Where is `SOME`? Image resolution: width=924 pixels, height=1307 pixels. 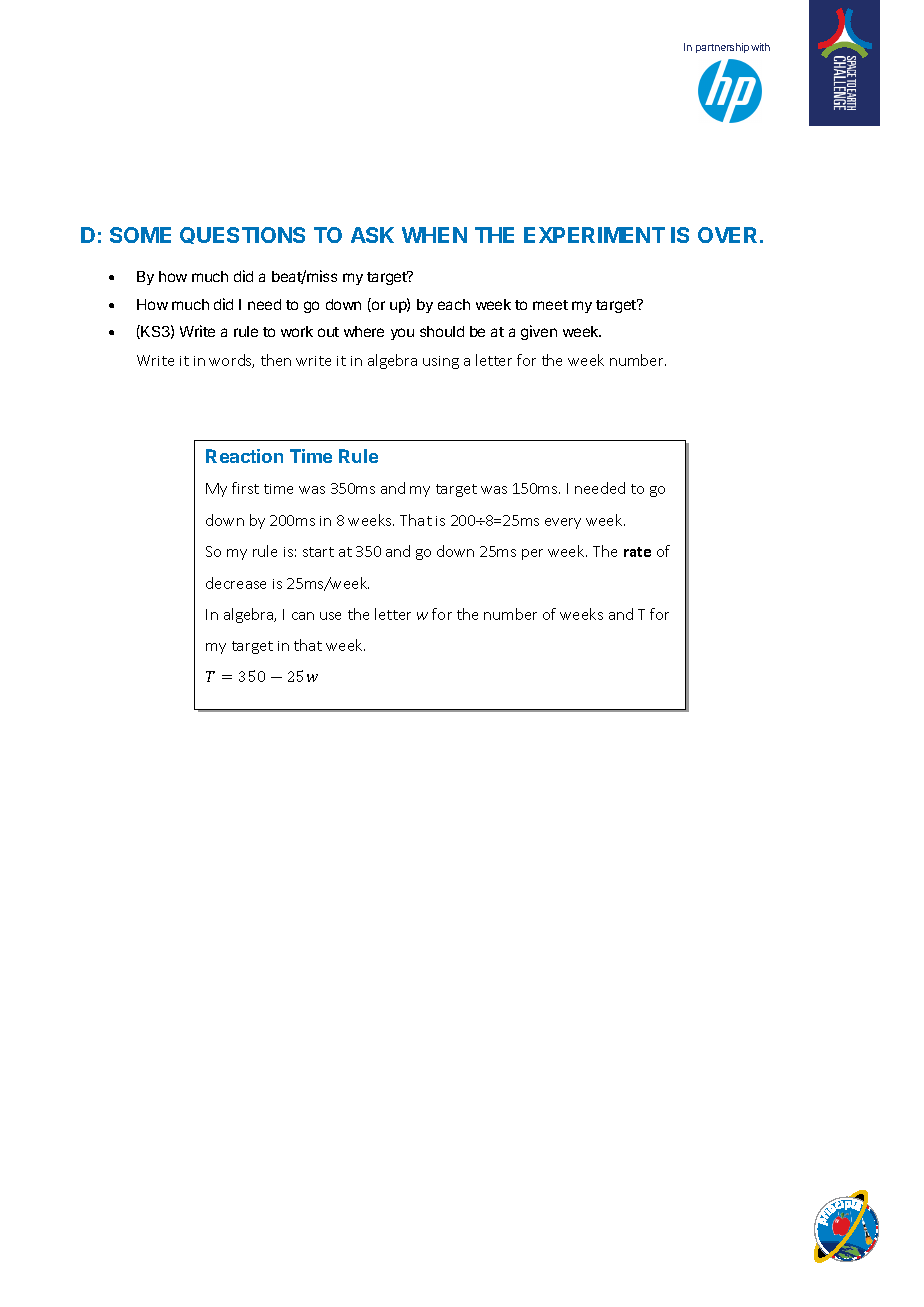
SOME is located at coordinates (140, 235).
